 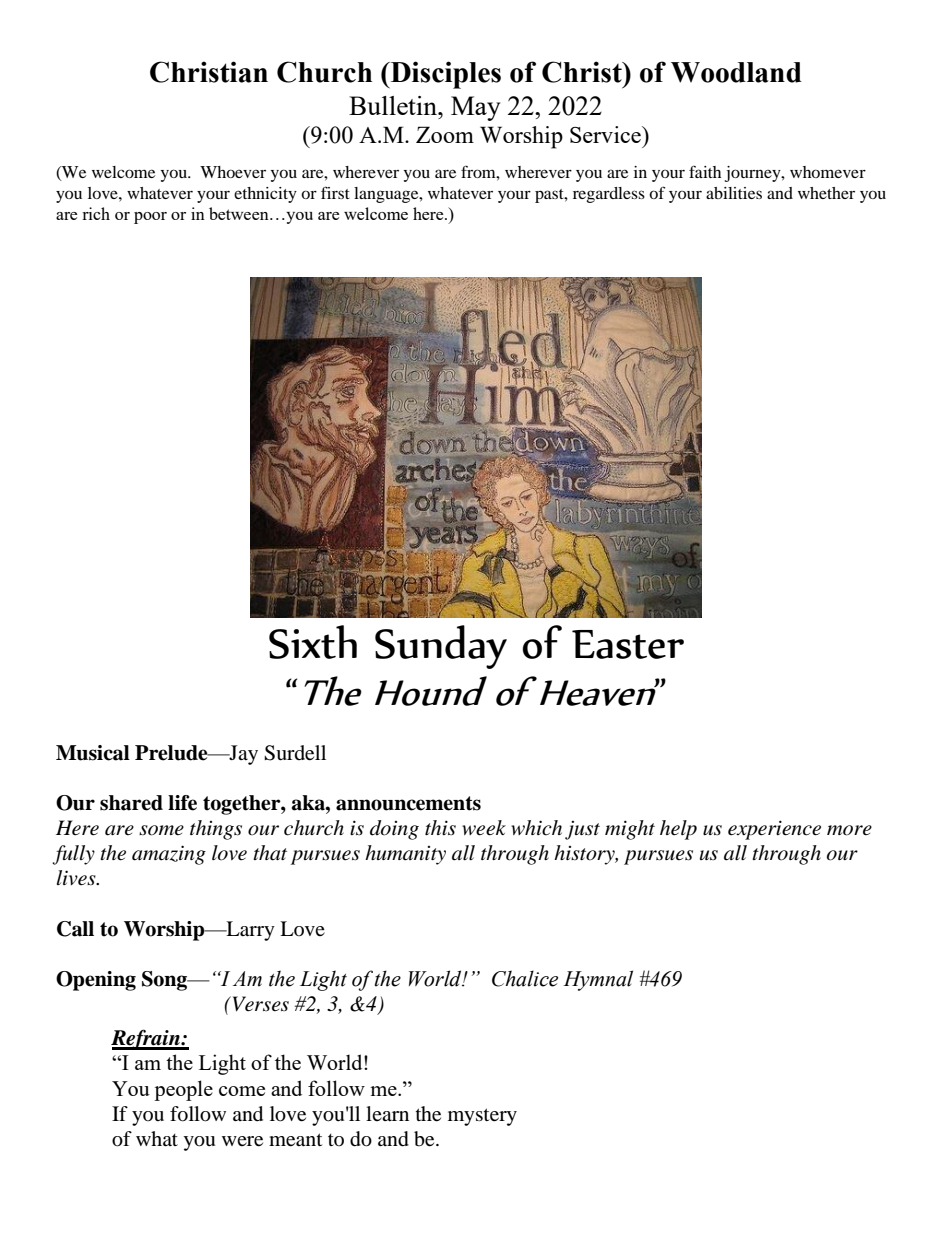 What do you see at coordinates (736, 72) in the screenshot?
I see `Woodland` at bounding box center [736, 72].
